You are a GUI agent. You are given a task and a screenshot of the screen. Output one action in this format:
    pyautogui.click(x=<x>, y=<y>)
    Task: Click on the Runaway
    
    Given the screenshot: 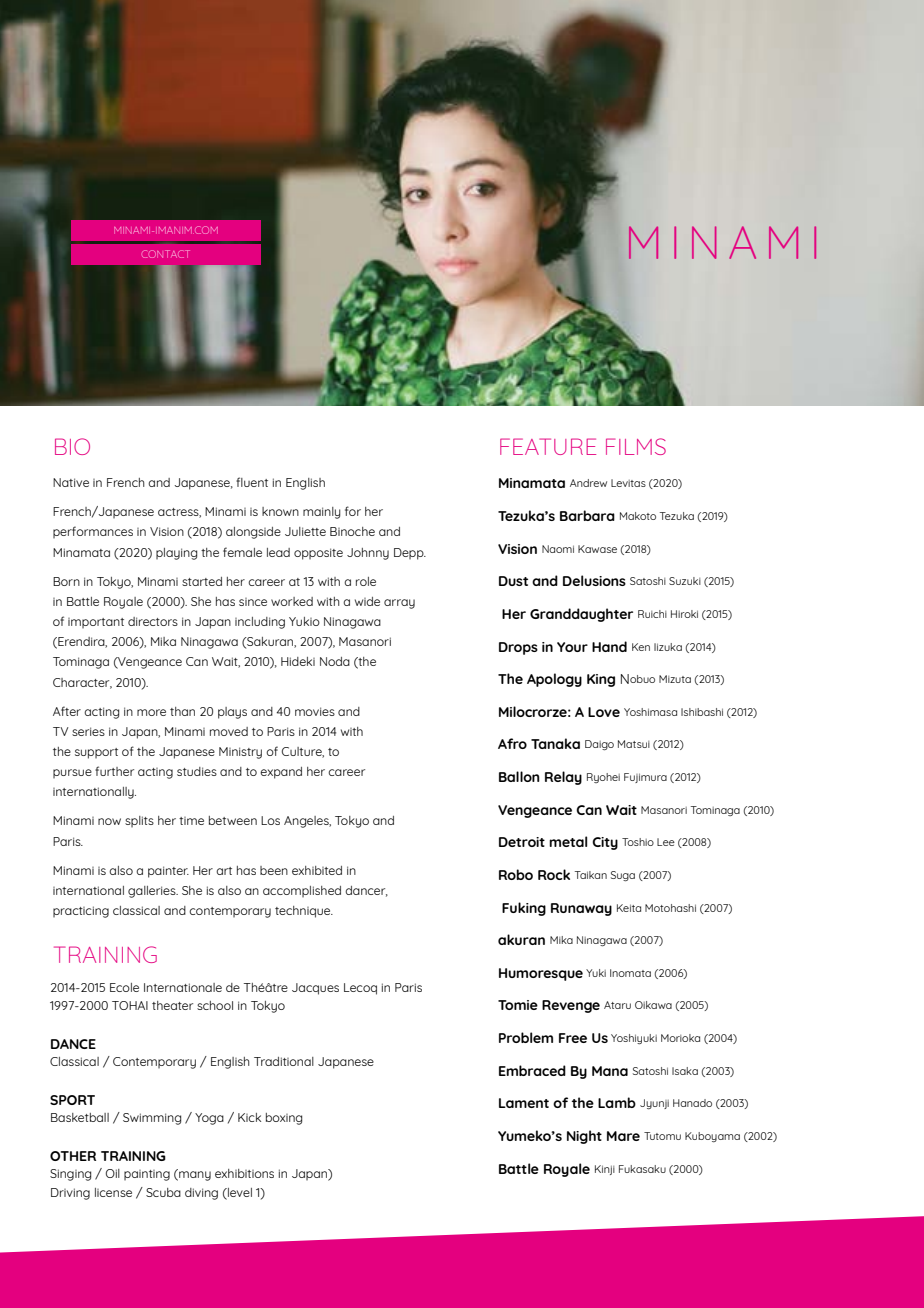 What is the action you would take?
    pyautogui.click(x=581, y=909)
